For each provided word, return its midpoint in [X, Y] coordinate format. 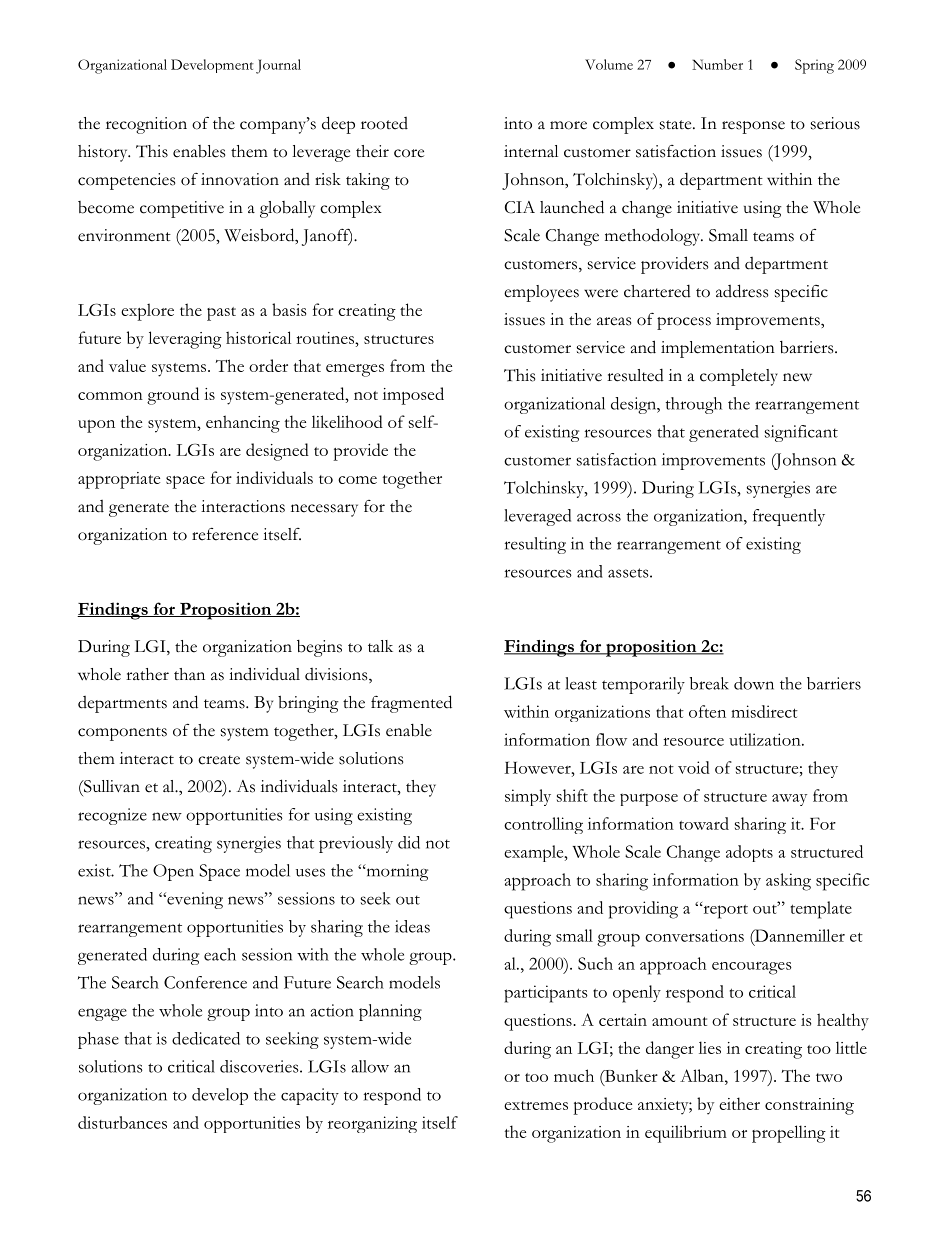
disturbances [122, 1122]
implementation [718, 349]
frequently [789, 517]
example [535, 853]
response [753, 127]
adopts [749, 853]
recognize [112, 816]
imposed [413, 396]
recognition [146, 125]
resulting [535, 545]
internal [531, 151]
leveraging [185, 340]
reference [225, 534]
